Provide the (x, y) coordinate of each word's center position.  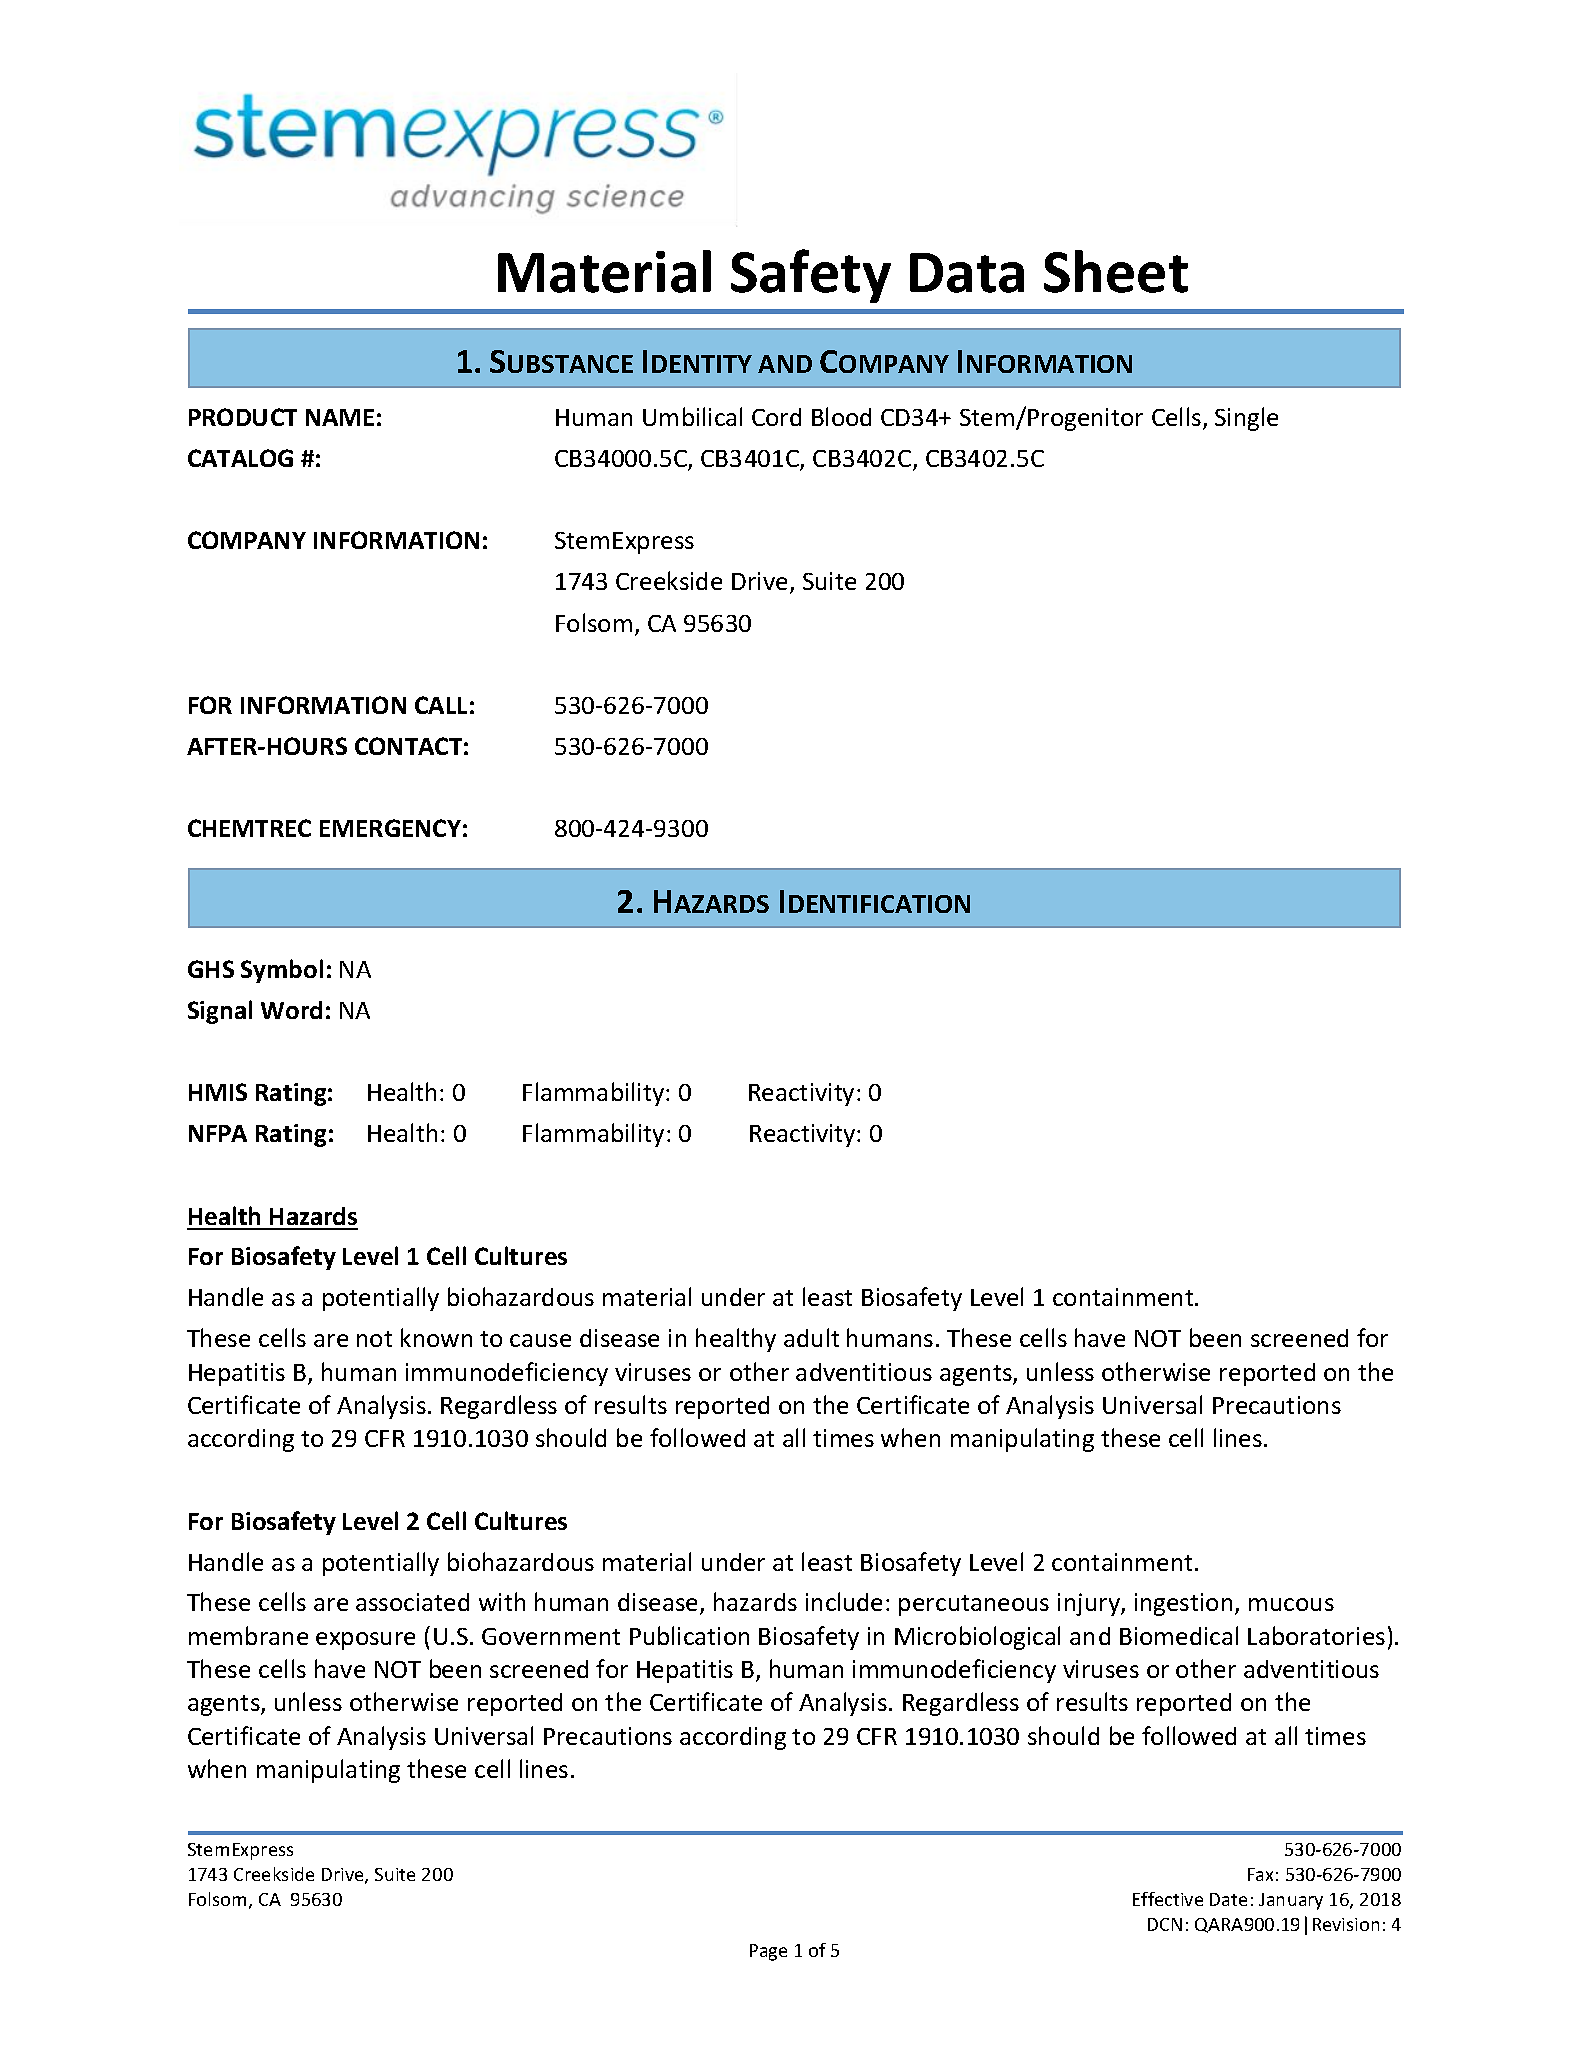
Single (1246, 419)
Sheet (1116, 271)
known (436, 1337)
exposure (365, 1641)
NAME (340, 417)
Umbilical (692, 416)
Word (291, 1010)
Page (768, 1952)
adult (811, 1337)
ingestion (1183, 1604)
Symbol (282, 971)
